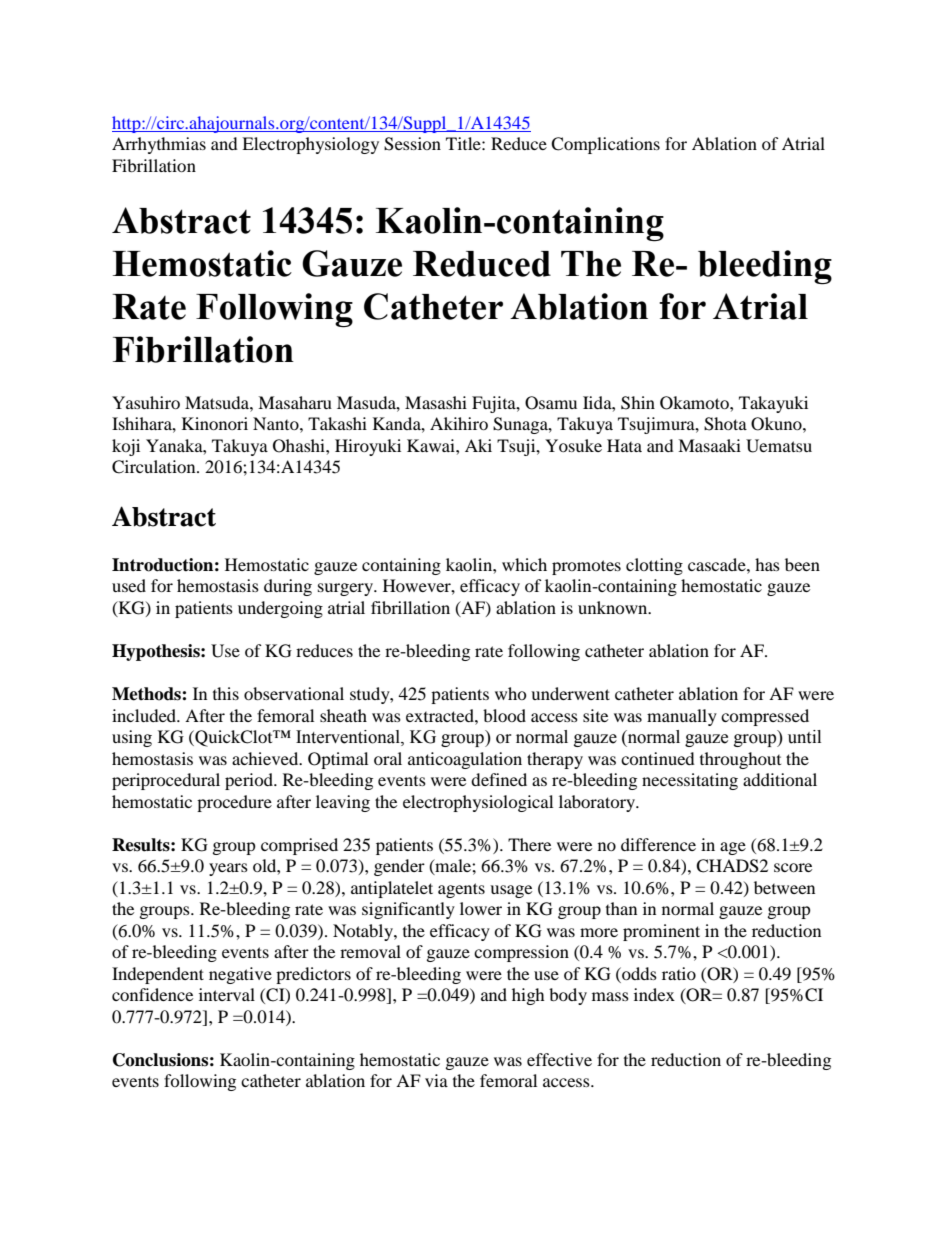 This screenshot has height=1233, width=952. What do you see at coordinates (159, 145) in the screenshot?
I see `Arrhythmias` at bounding box center [159, 145].
